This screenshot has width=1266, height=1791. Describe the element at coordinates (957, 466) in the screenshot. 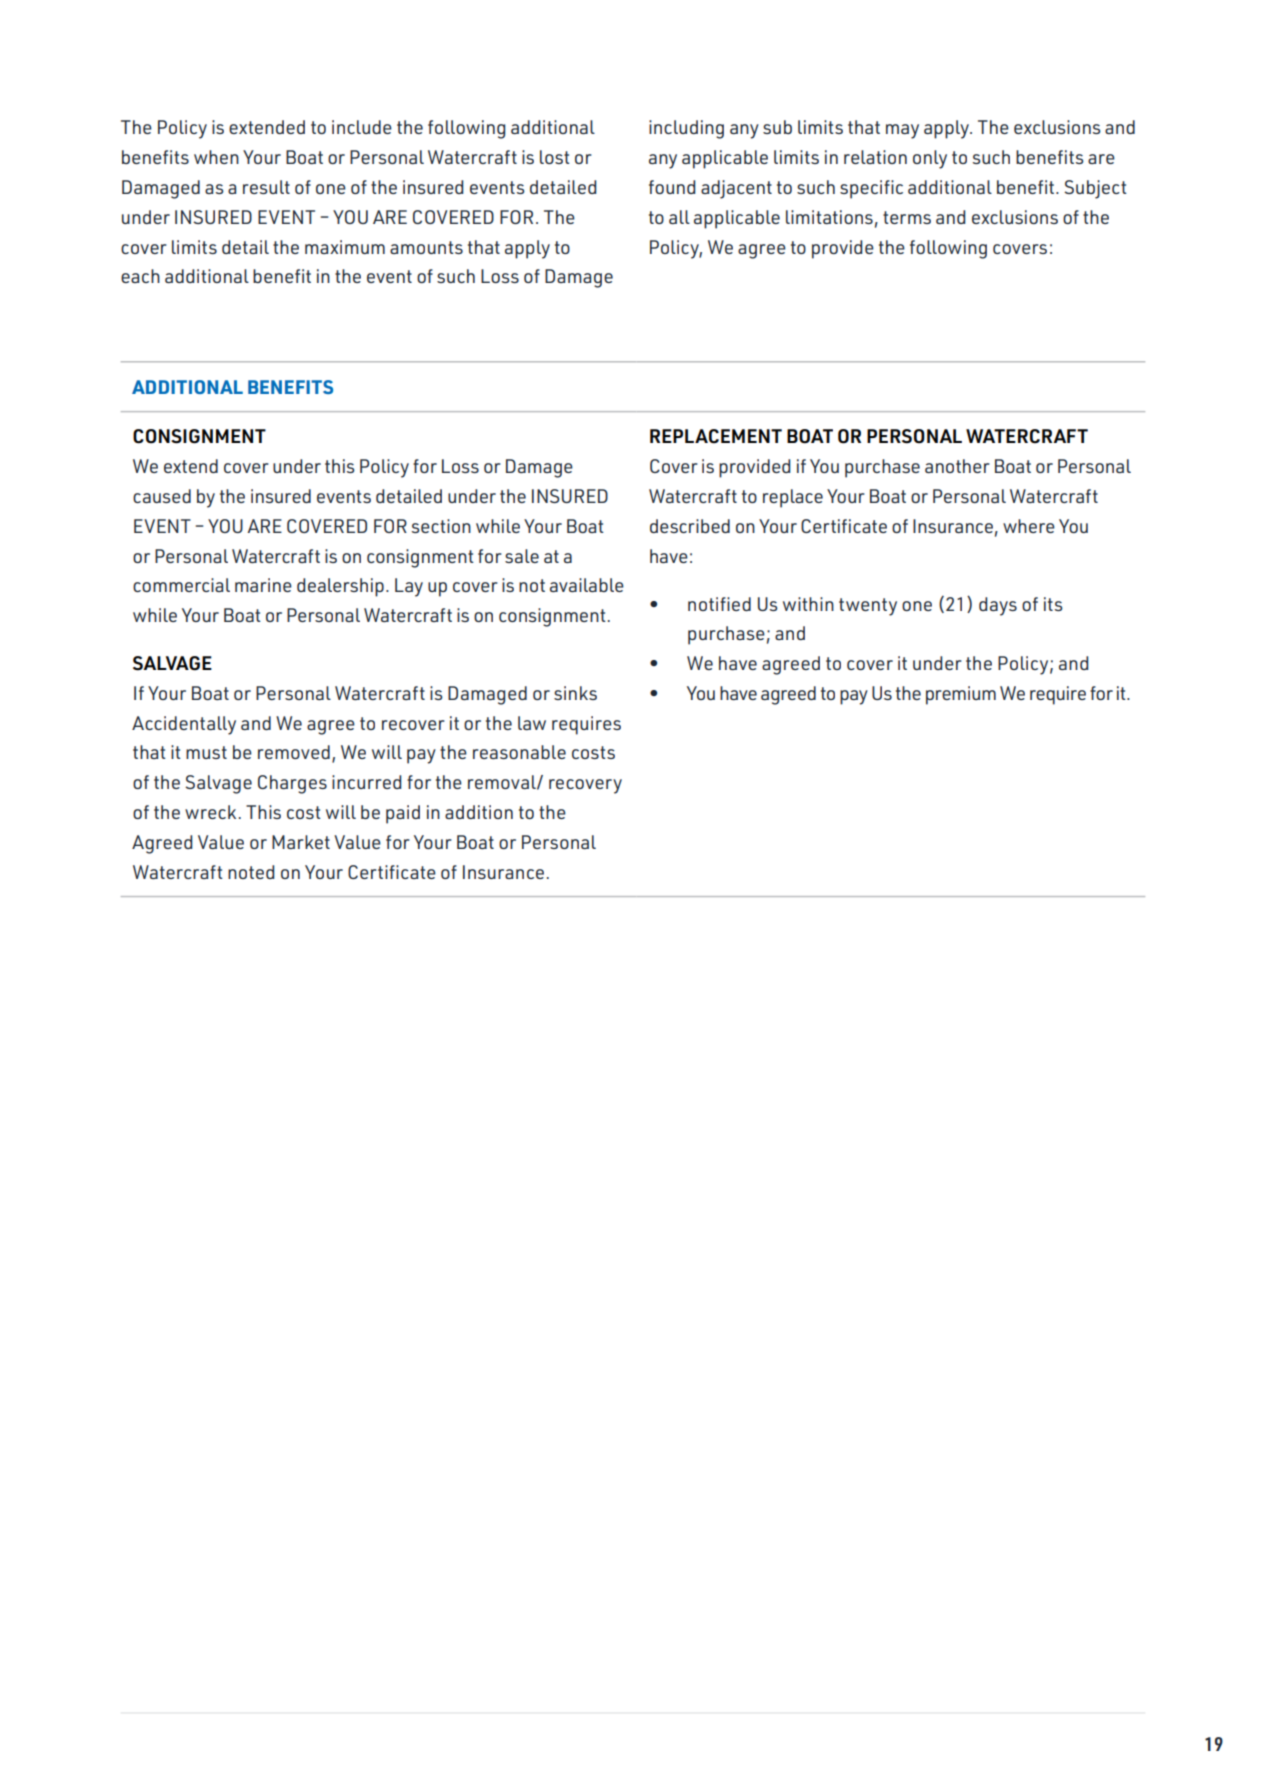

I see `another` at that location.
